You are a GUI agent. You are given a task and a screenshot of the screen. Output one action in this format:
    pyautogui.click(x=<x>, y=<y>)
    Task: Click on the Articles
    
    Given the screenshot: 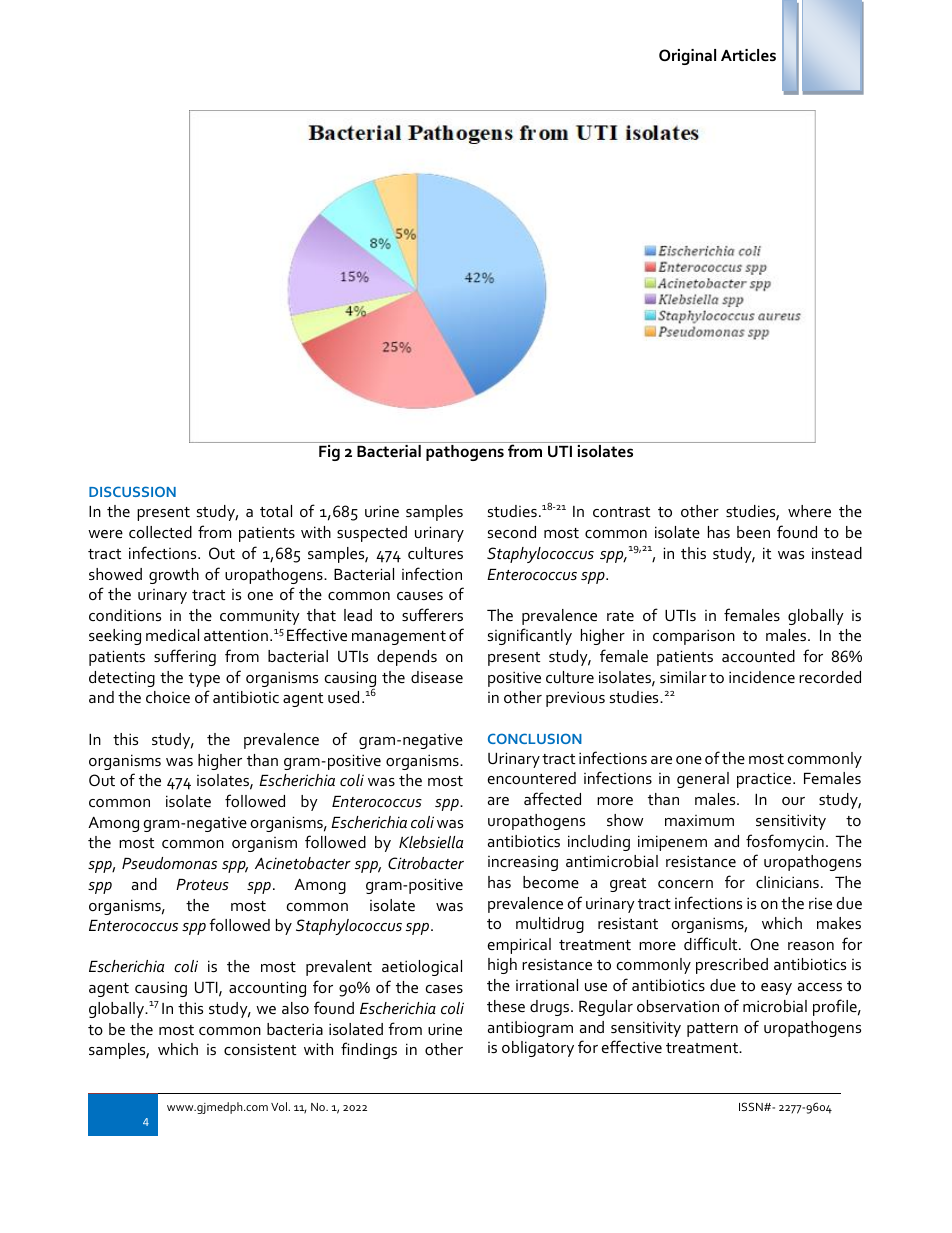 What is the action you would take?
    pyautogui.click(x=748, y=55)
